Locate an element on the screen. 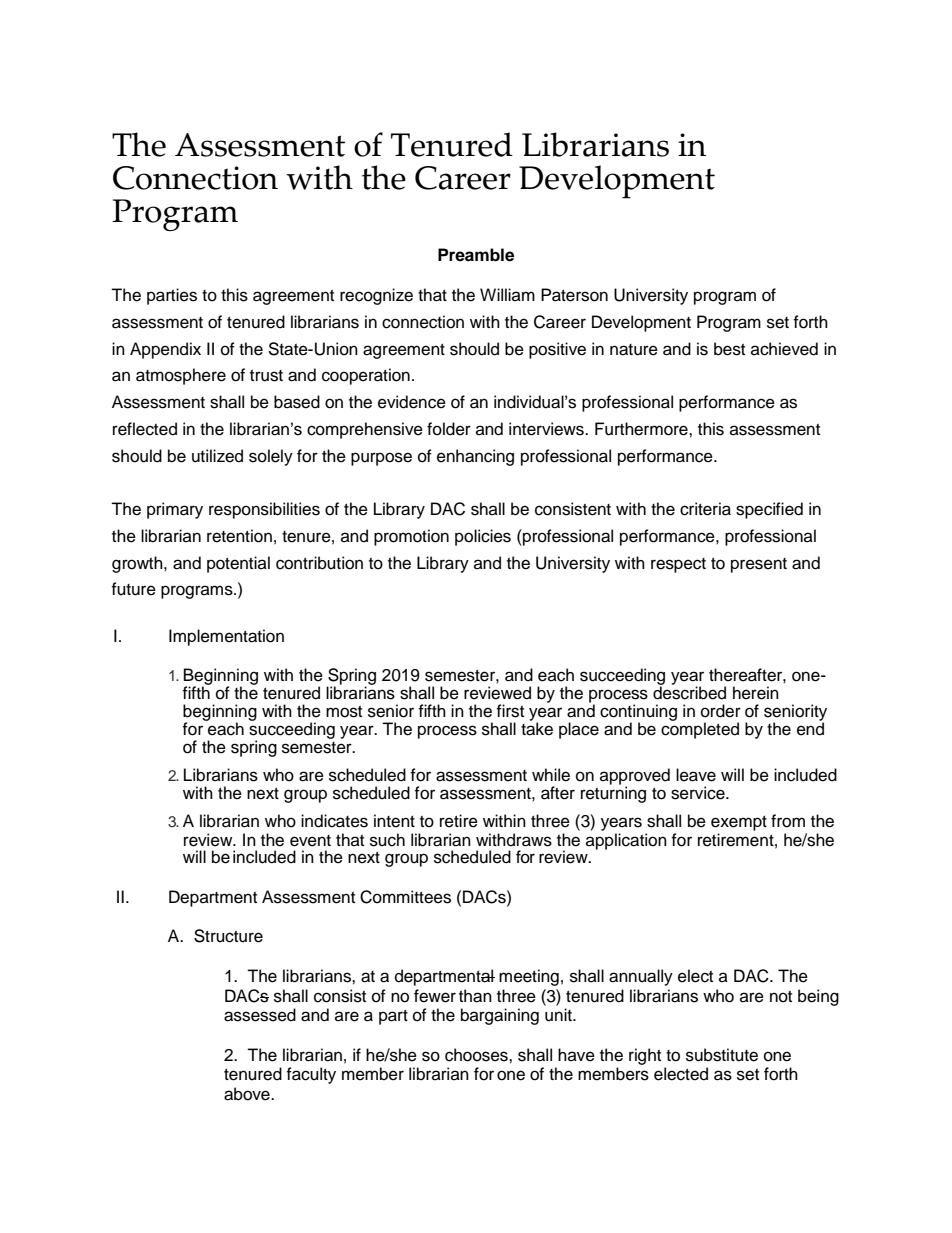  criteria is located at coordinates (705, 509).
